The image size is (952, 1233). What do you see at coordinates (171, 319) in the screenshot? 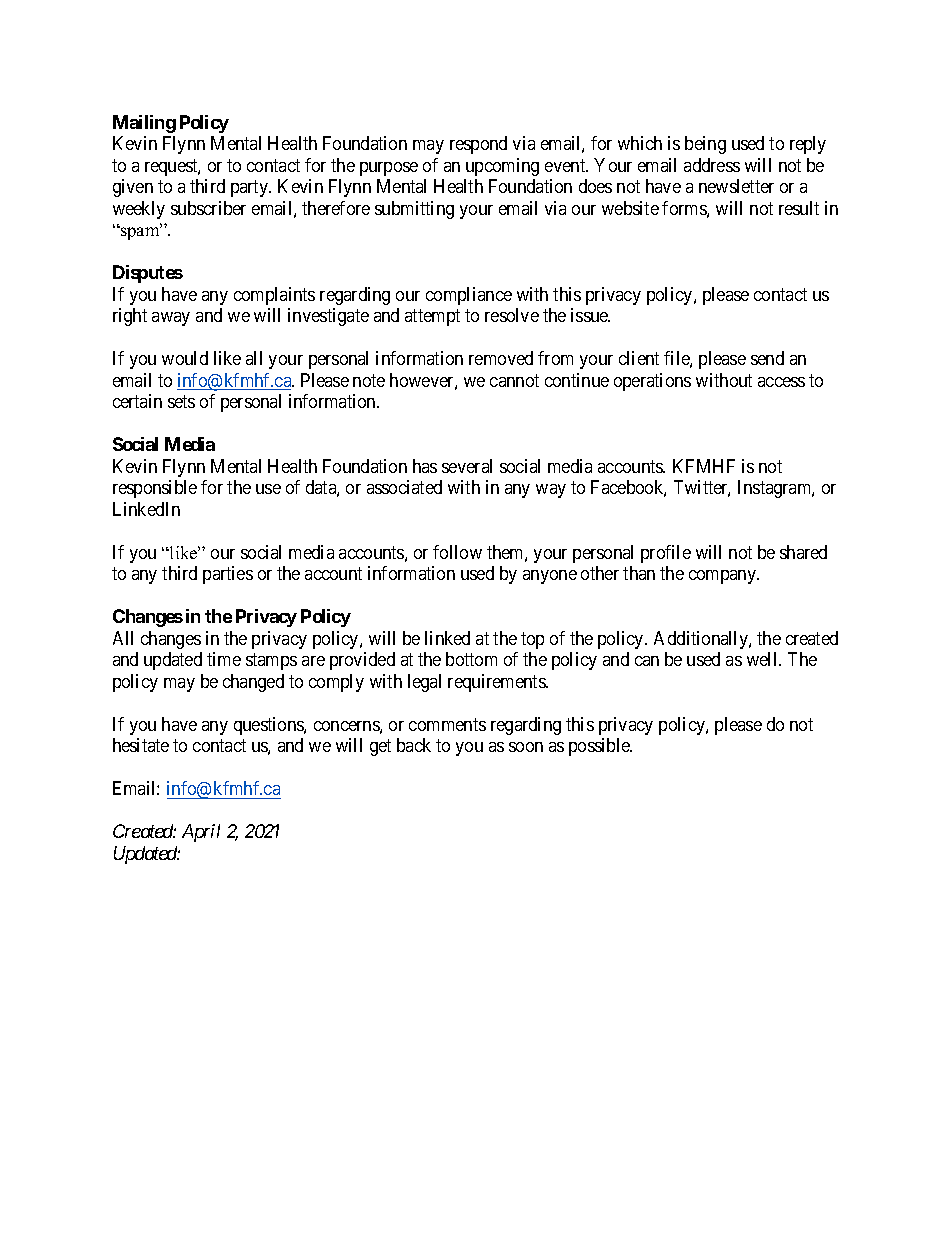
I see `away` at bounding box center [171, 319].
